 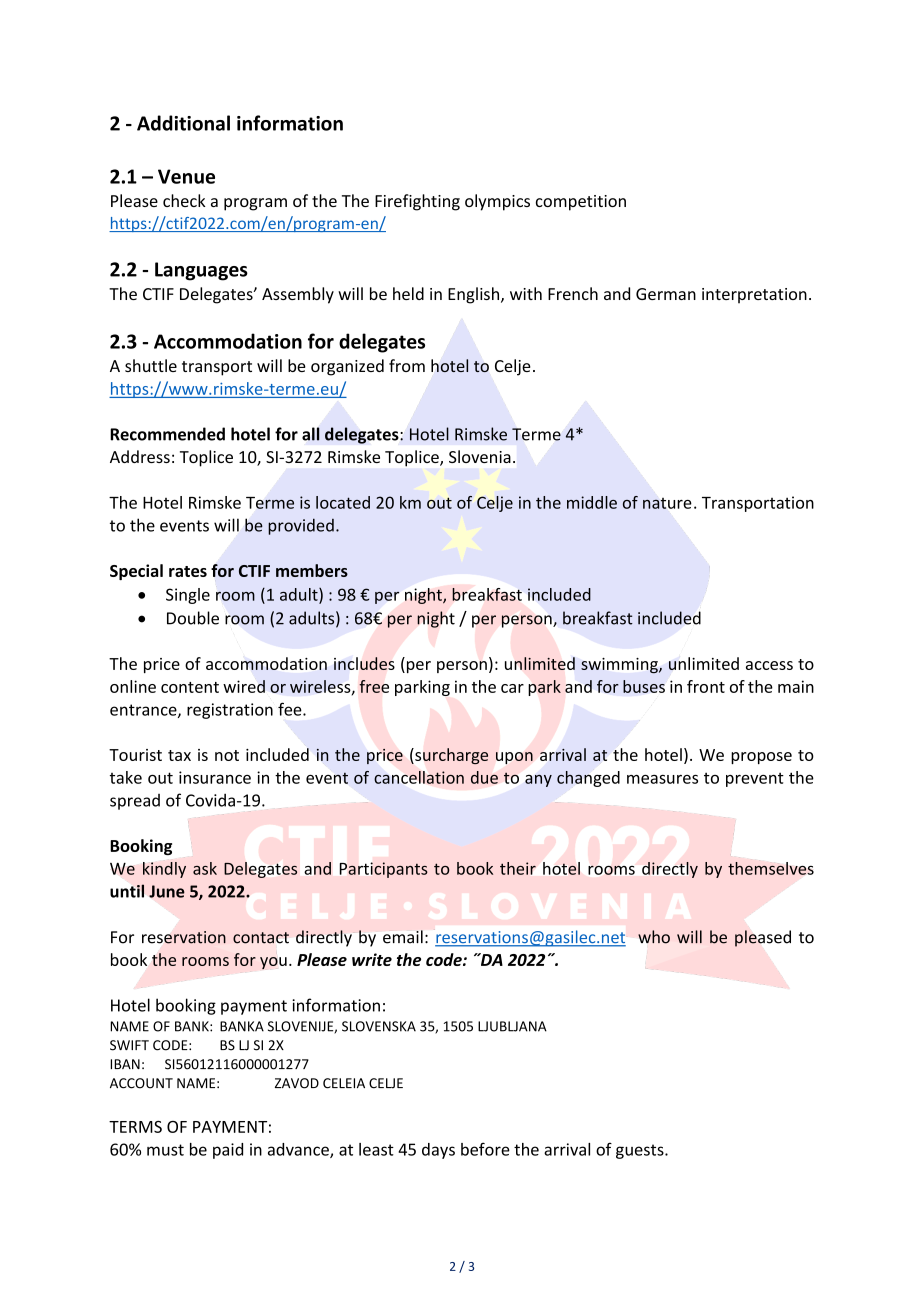 What do you see at coordinates (186, 176) in the screenshot?
I see `Venue` at bounding box center [186, 176].
